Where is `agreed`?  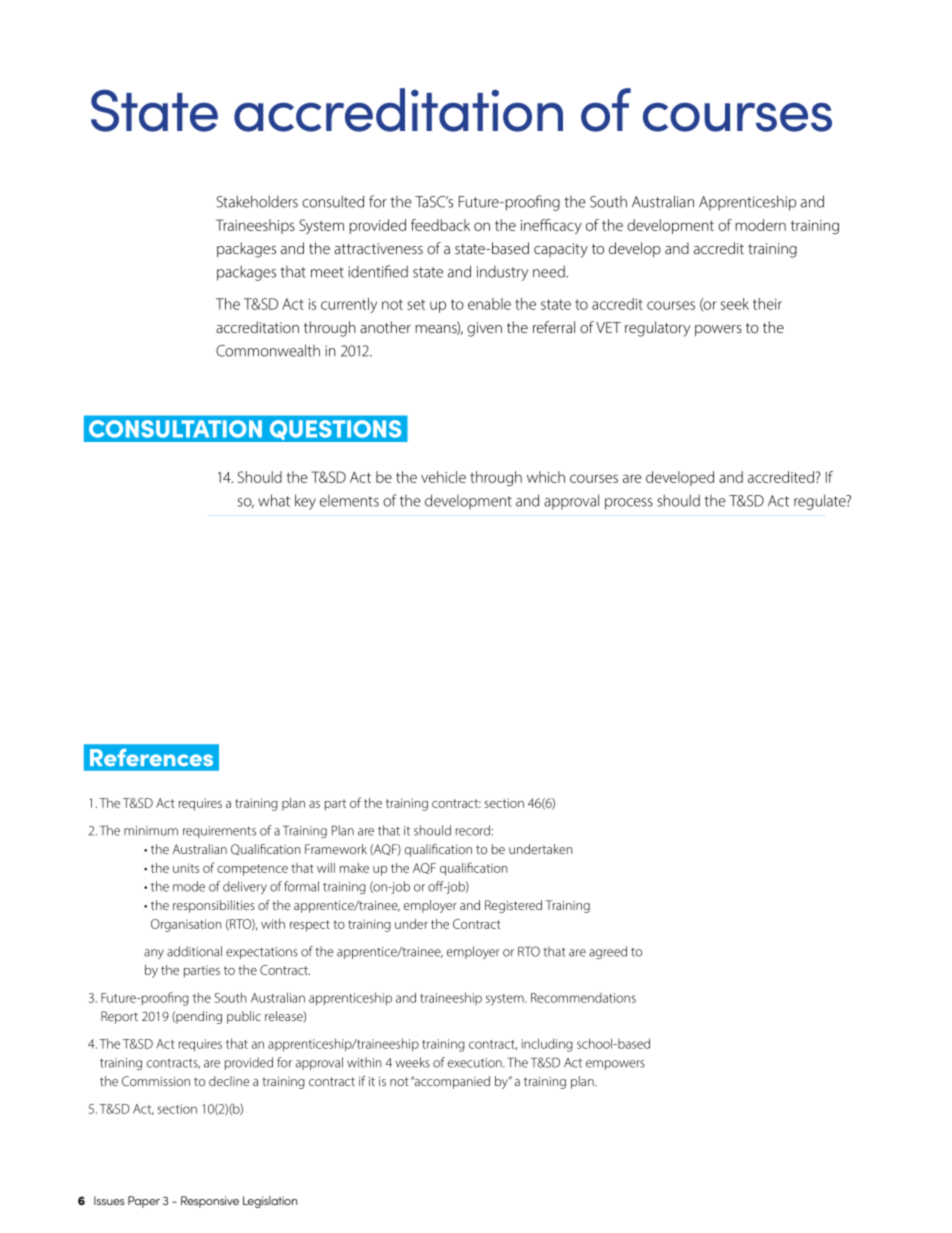 agreed is located at coordinates (608, 952).
